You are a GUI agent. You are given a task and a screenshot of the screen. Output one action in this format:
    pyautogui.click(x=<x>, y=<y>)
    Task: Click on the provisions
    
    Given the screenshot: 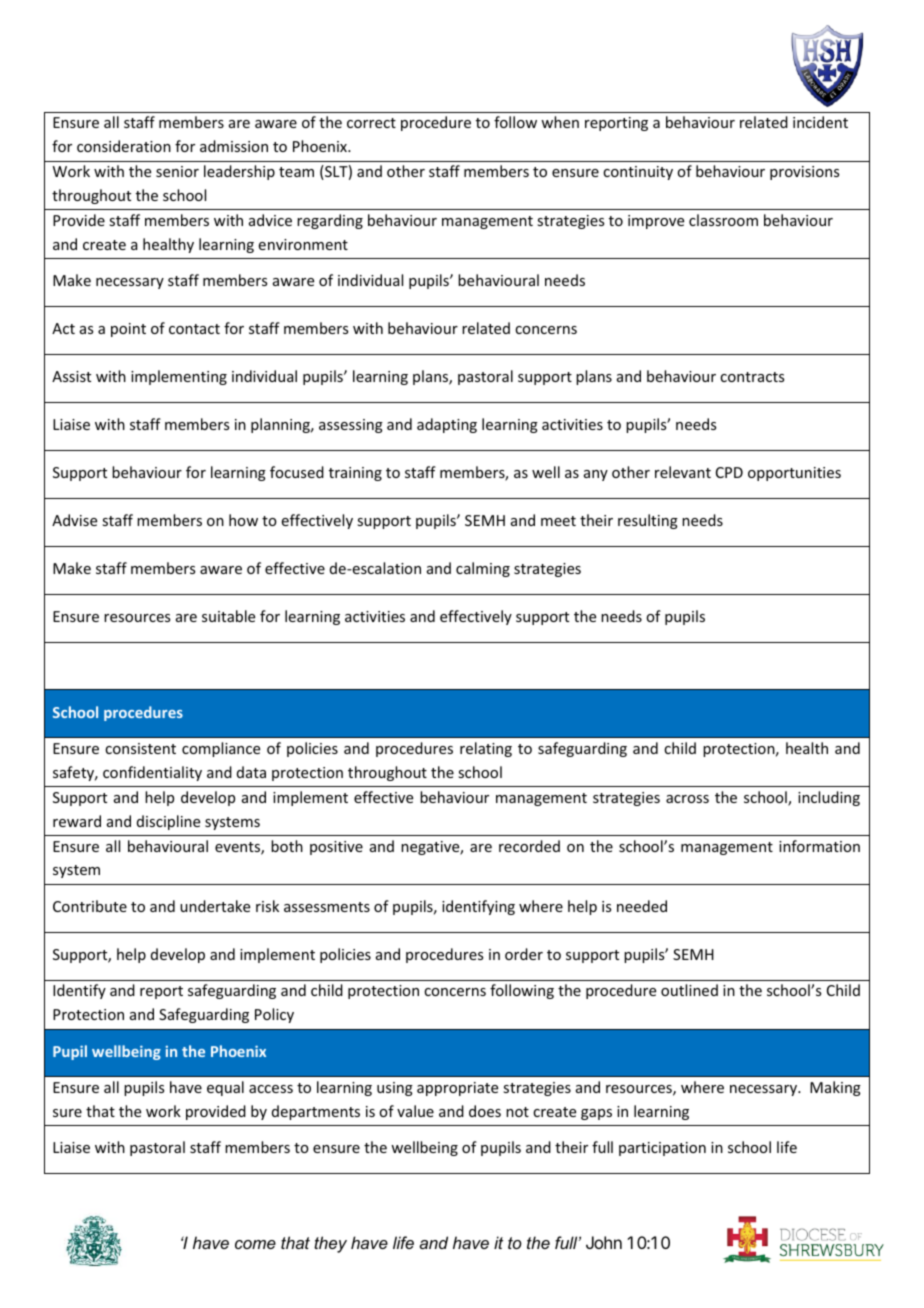 What is the action you would take?
    pyautogui.click(x=804, y=173)
